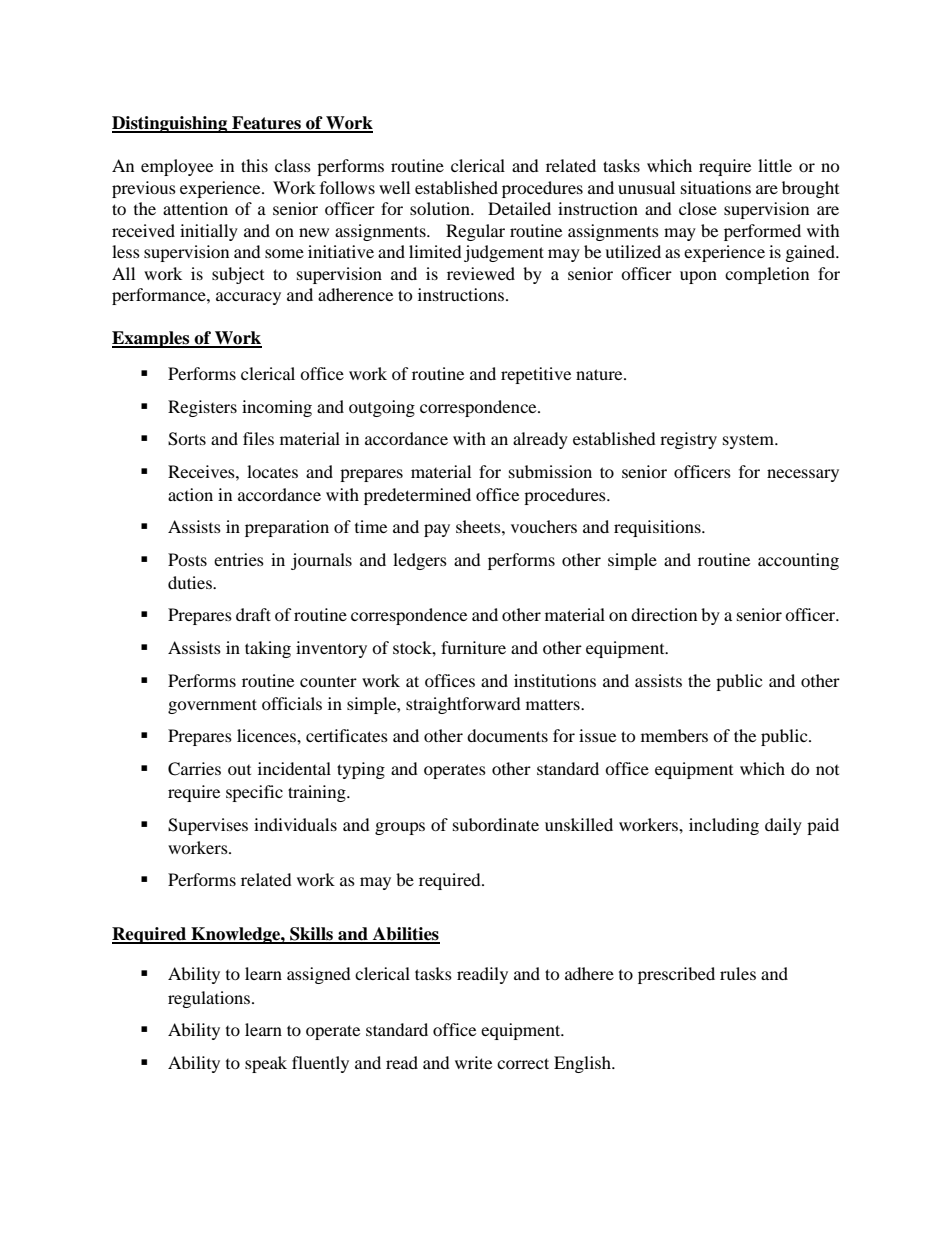 The image size is (952, 1233). Describe the element at coordinates (775, 165) in the page. I see `little` at that location.
